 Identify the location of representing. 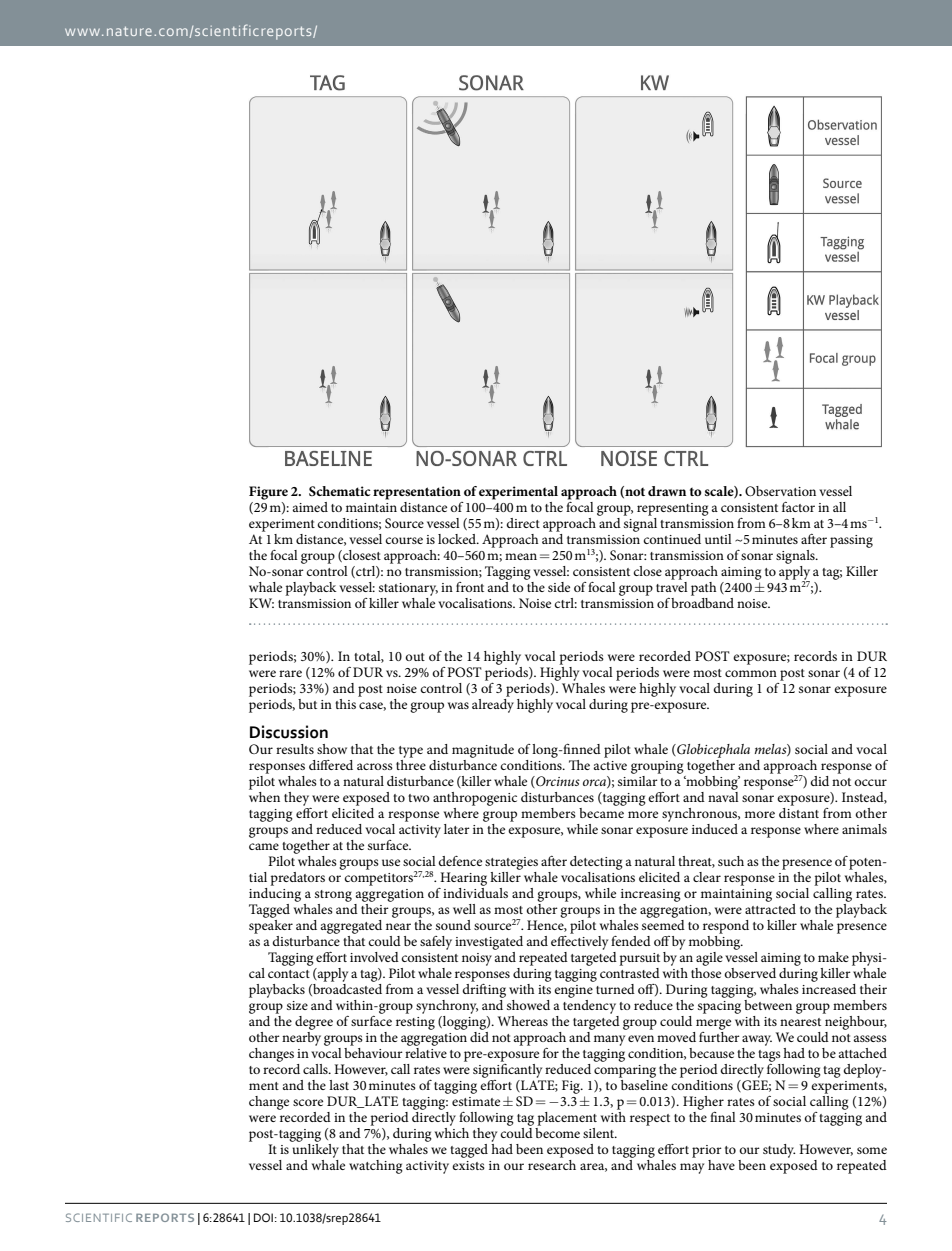
(673, 509).
